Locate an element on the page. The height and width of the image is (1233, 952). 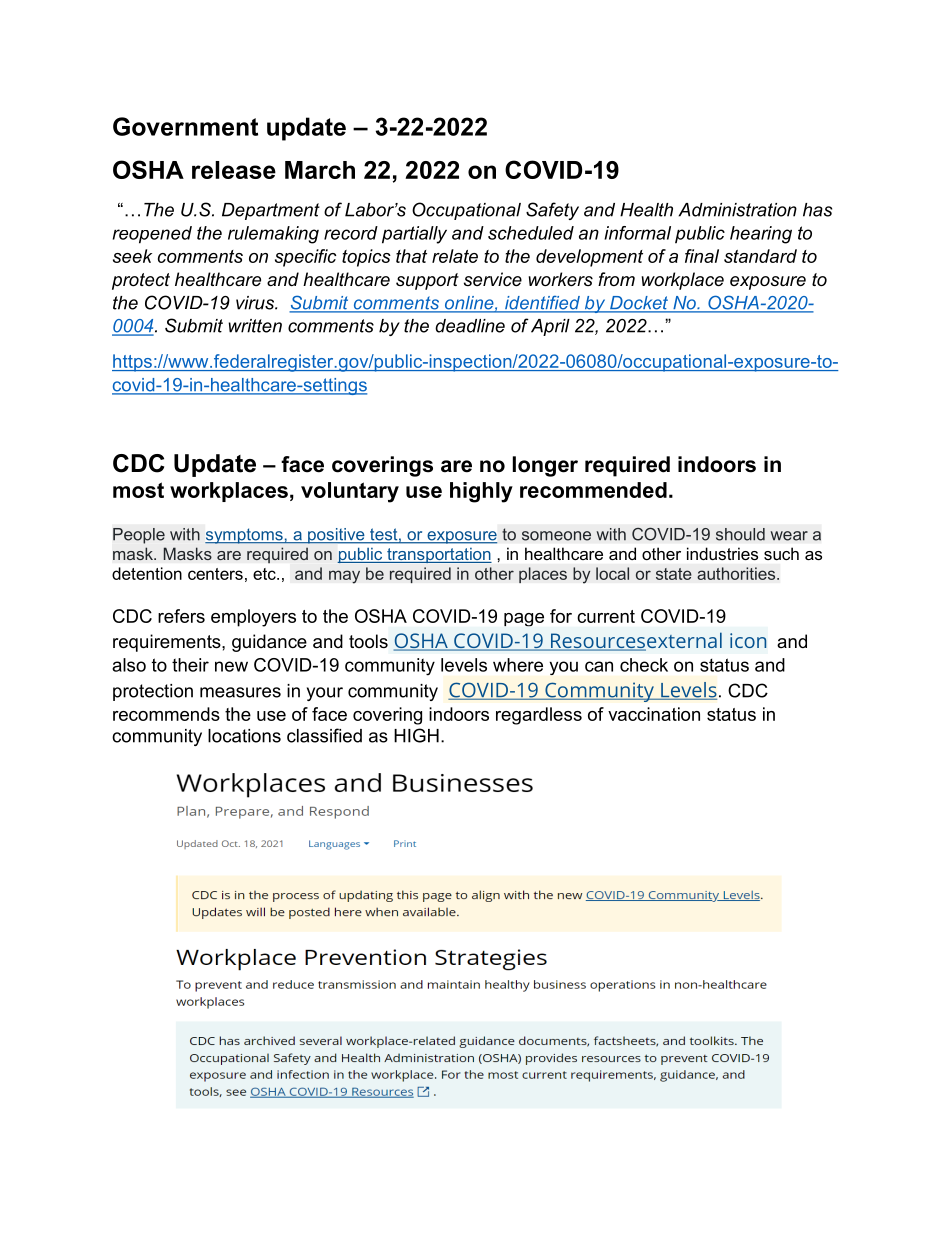
Administration is located at coordinates (737, 210).
